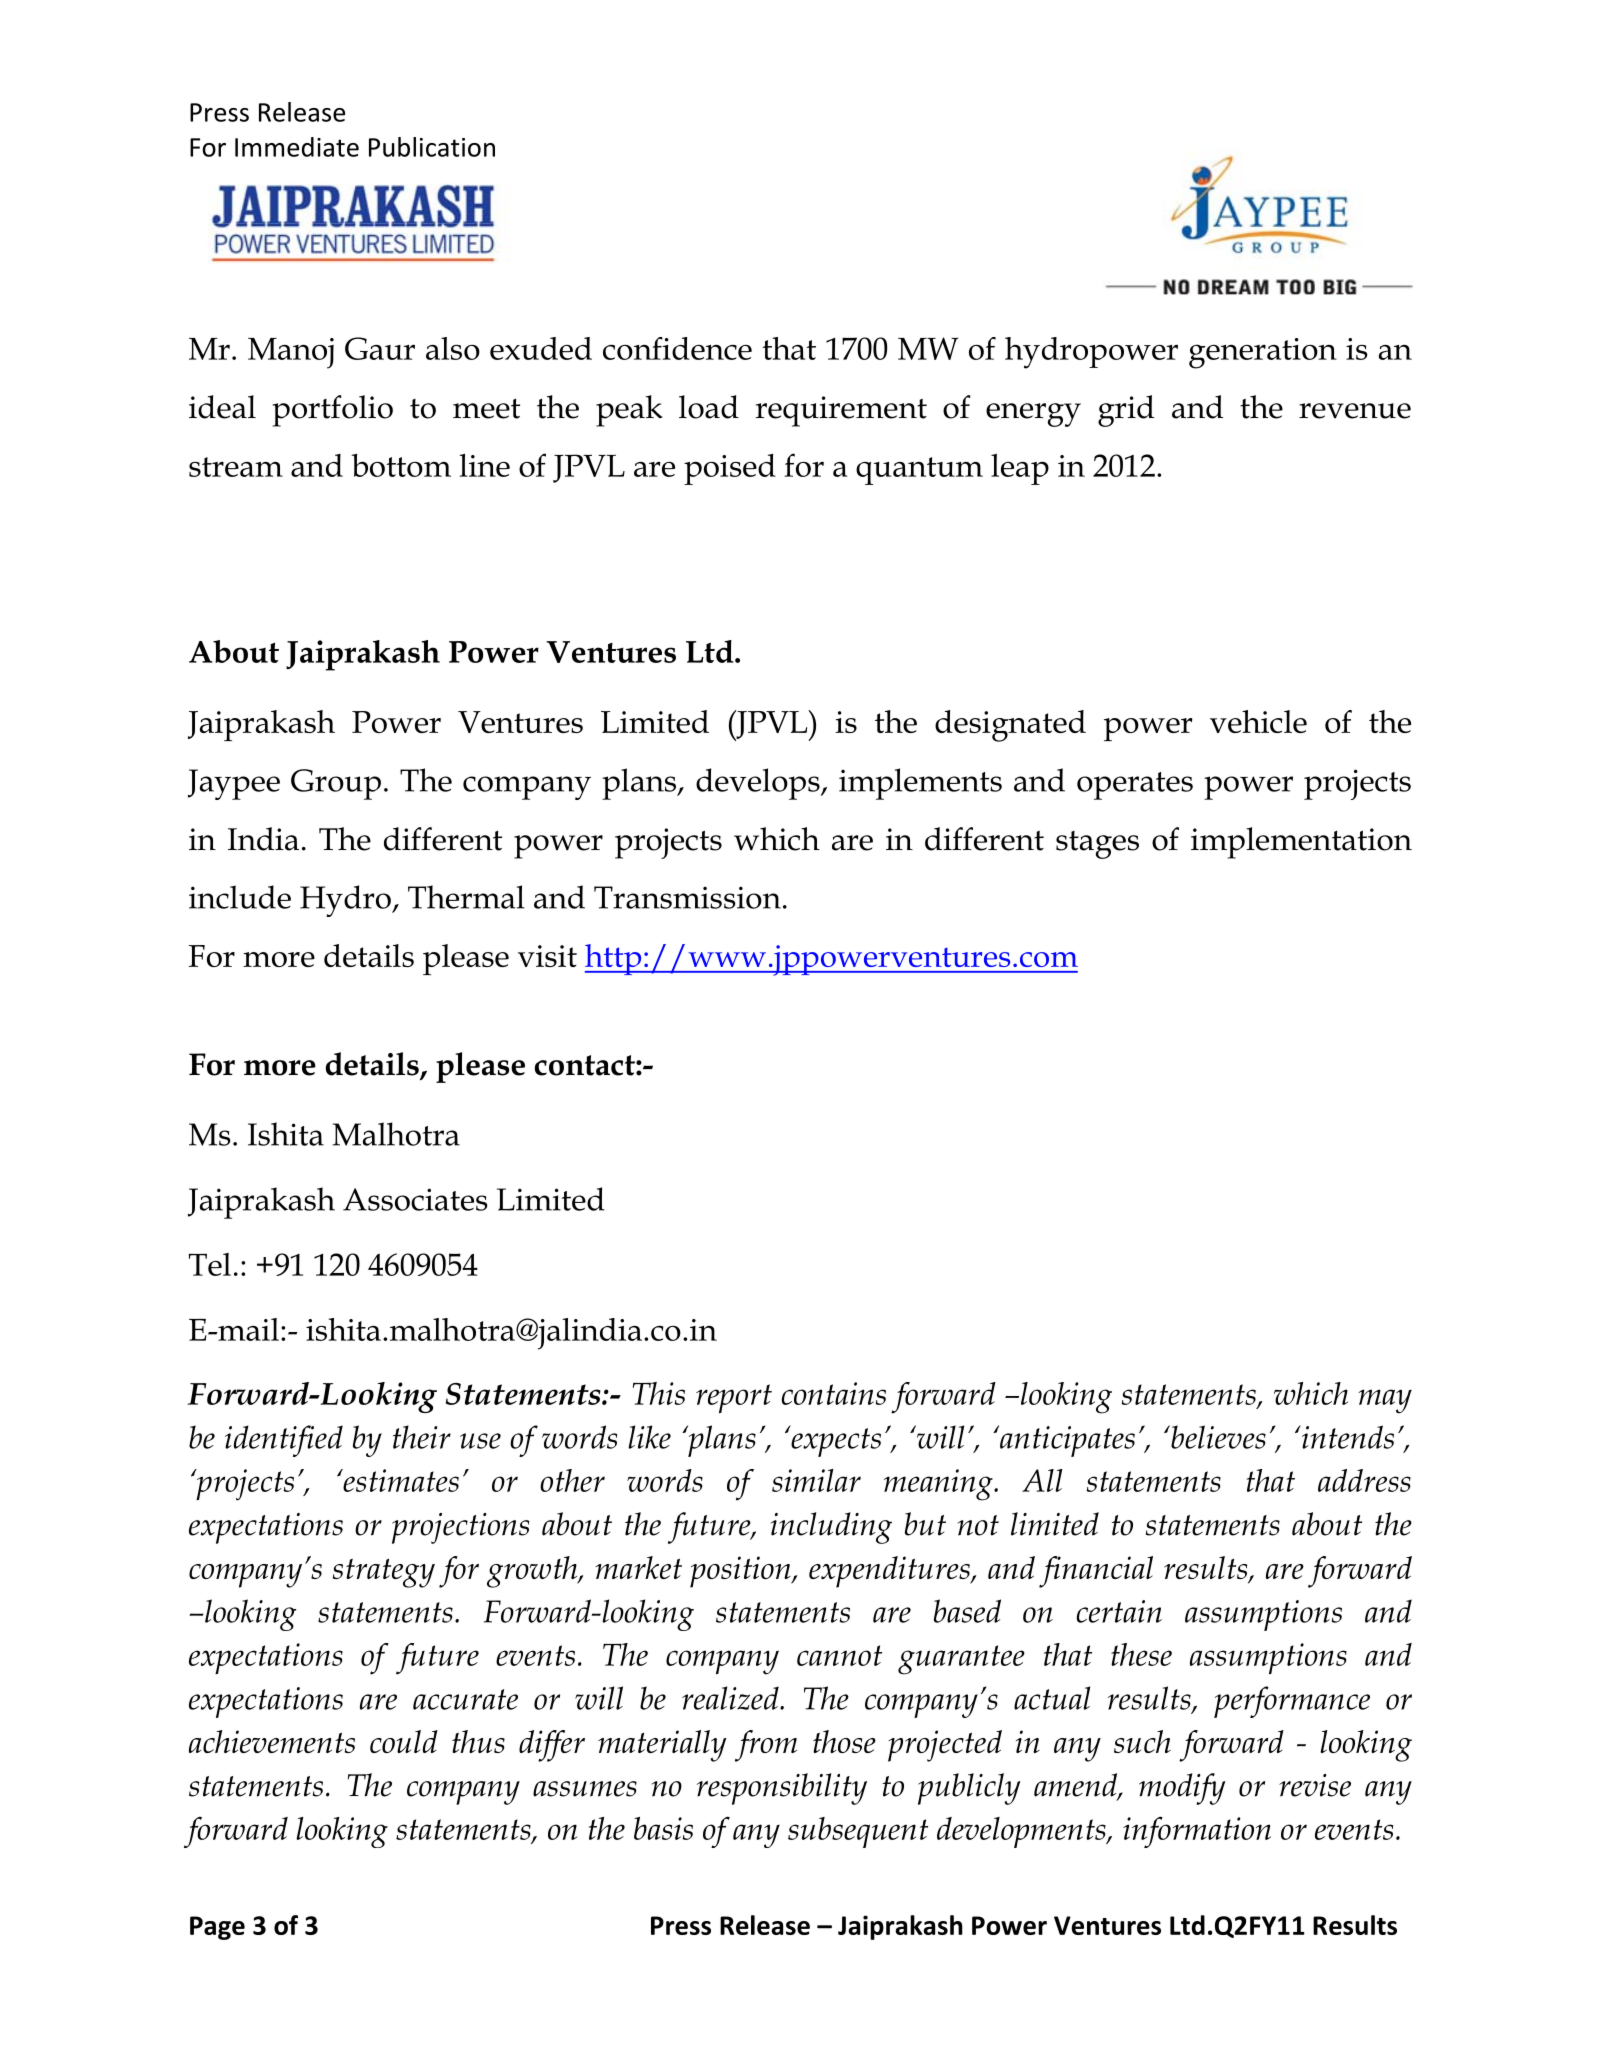 This document has width=1600, height=2071. Describe the element at coordinates (1301, 843) in the document. I see `implementation` at that location.
